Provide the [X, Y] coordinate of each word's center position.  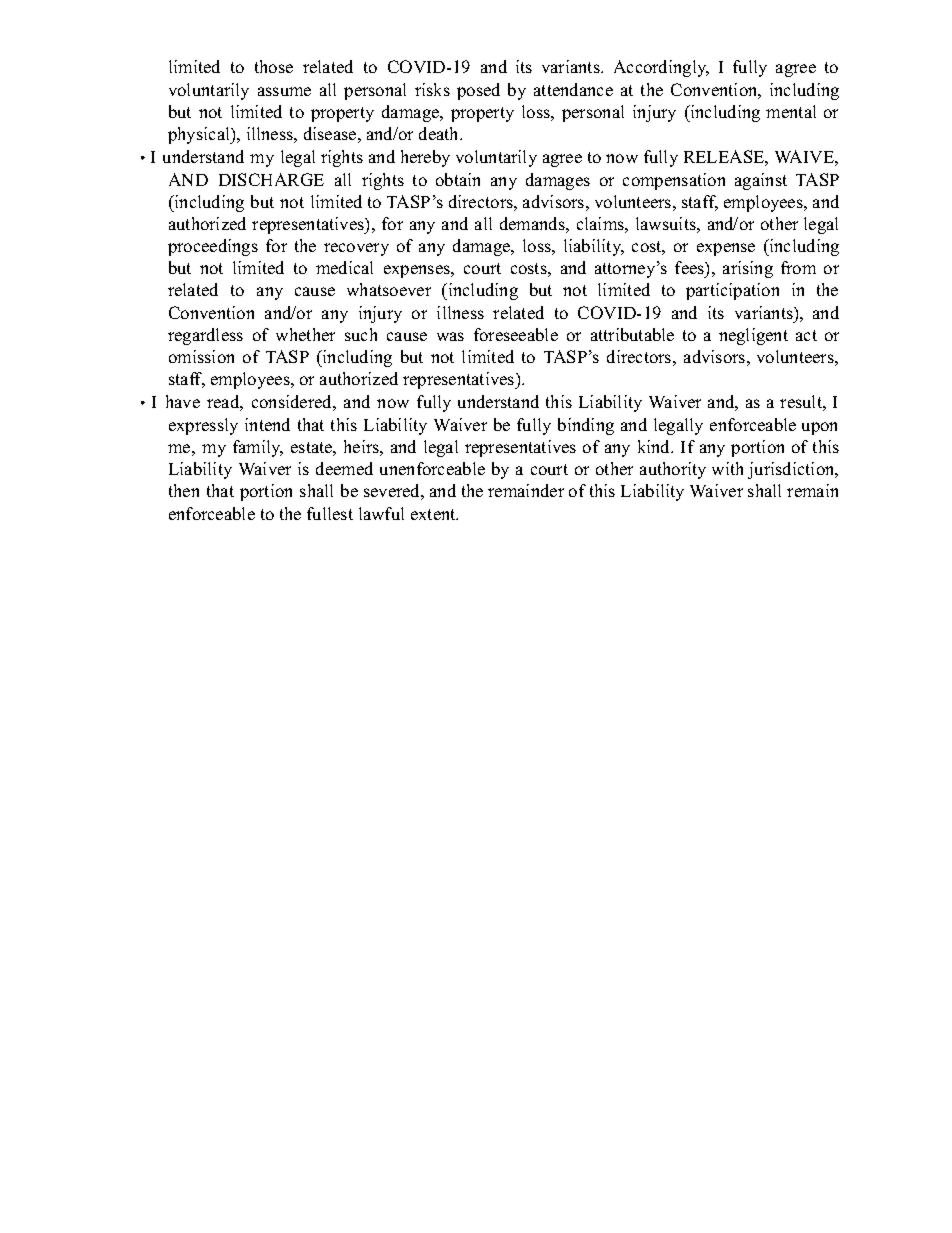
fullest [330, 513]
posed [478, 91]
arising [748, 269]
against [761, 181]
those [274, 66]
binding [586, 426]
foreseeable [516, 334]
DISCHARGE [271, 179]
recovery [356, 249]
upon [819, 428]
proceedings [213, 247]
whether [305, 334]
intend [267, 424]
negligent [753, 336]
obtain [458, 179]
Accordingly [661, 68]
